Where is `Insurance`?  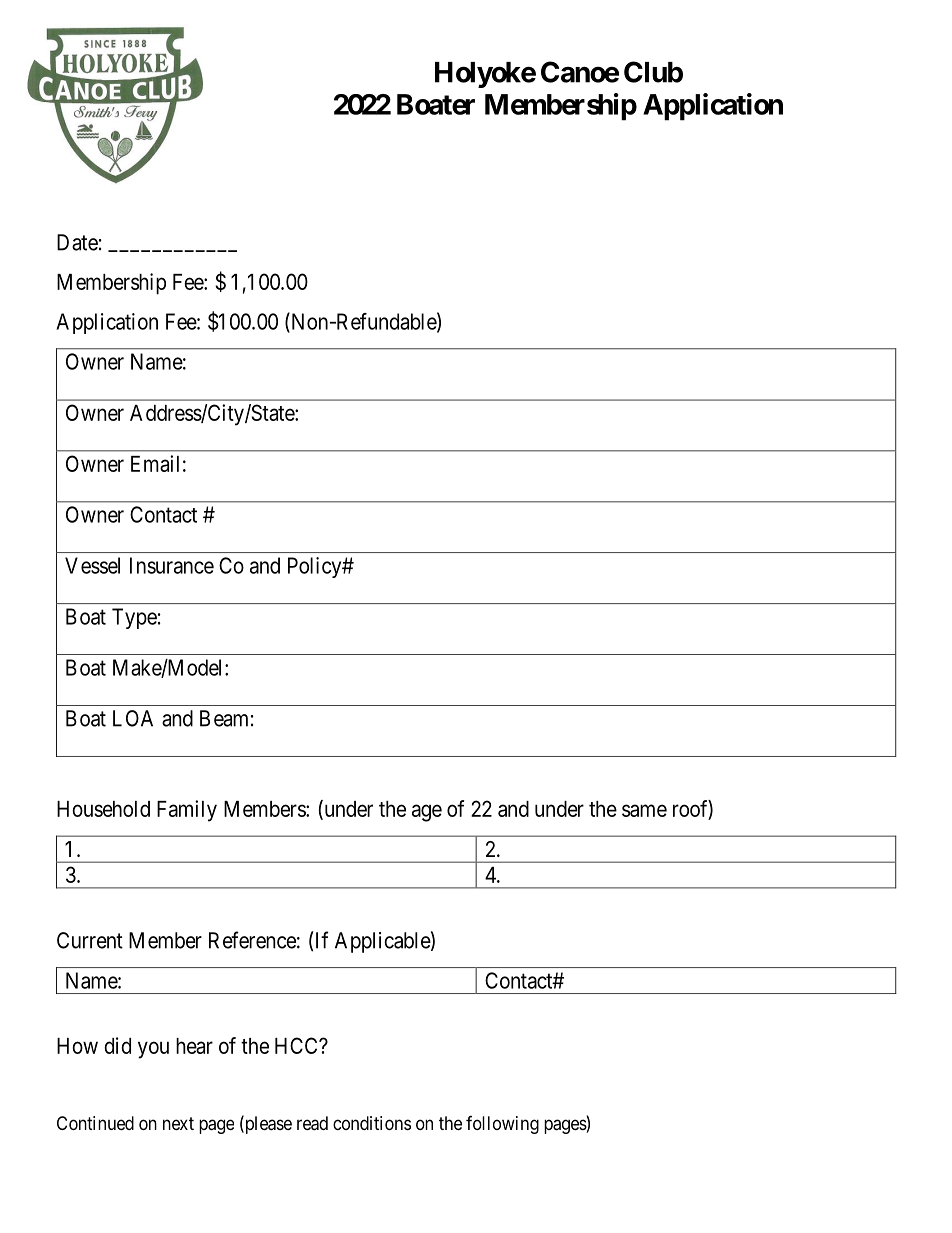
Insurance is located at coordinates (172, 565).
